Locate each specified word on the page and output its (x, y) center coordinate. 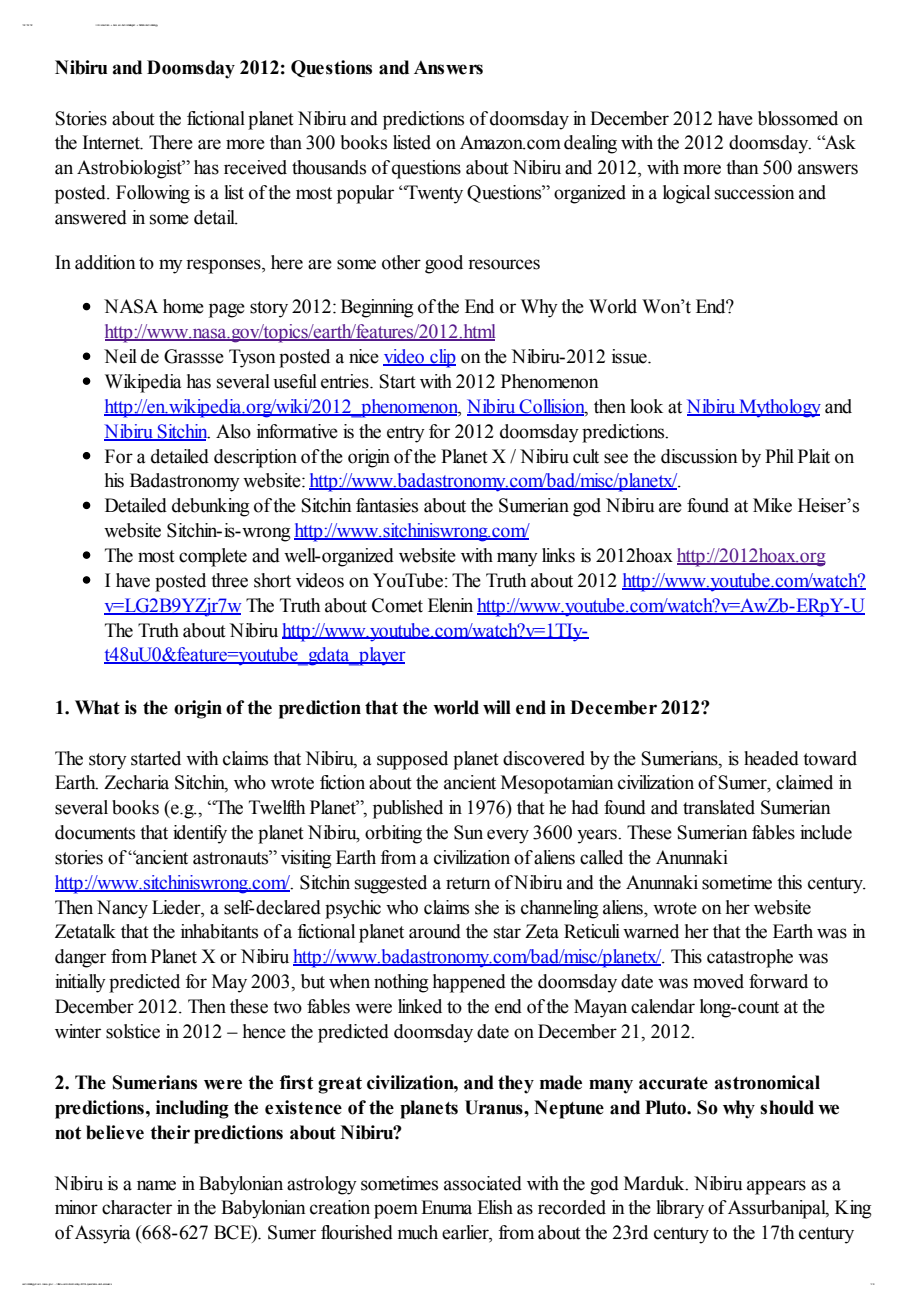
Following (153, 194)
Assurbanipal (778, 1209)
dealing (590, 144)
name (156, 1185)
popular (365, 194)
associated (483, 1183)
